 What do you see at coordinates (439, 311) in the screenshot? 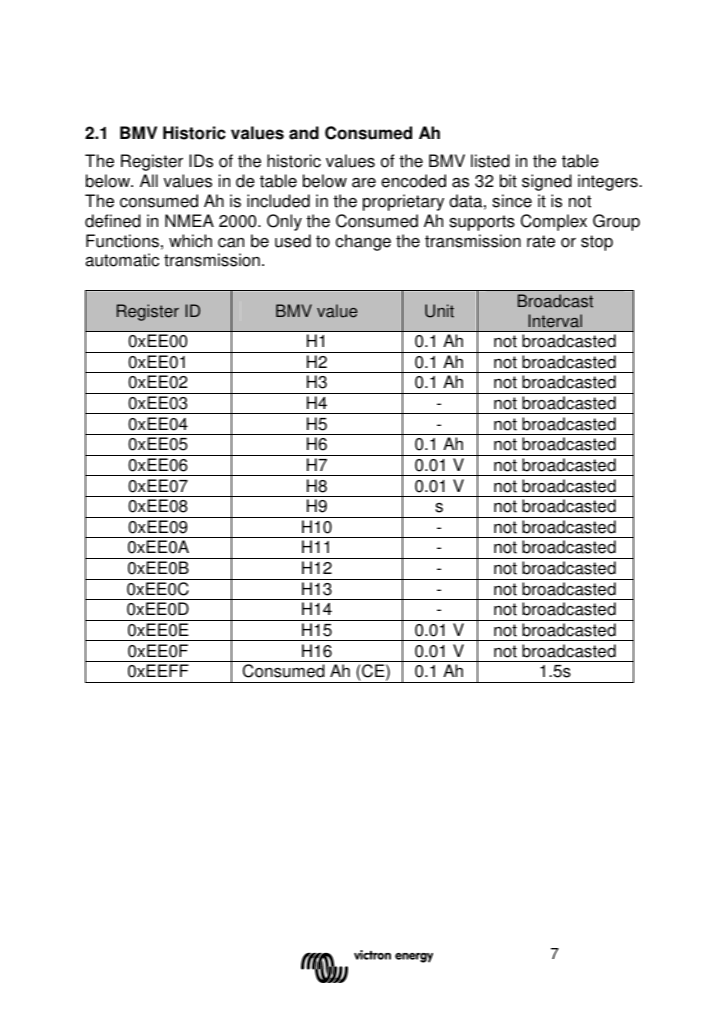
I see `Unit` at bounding box center [439, 311].
